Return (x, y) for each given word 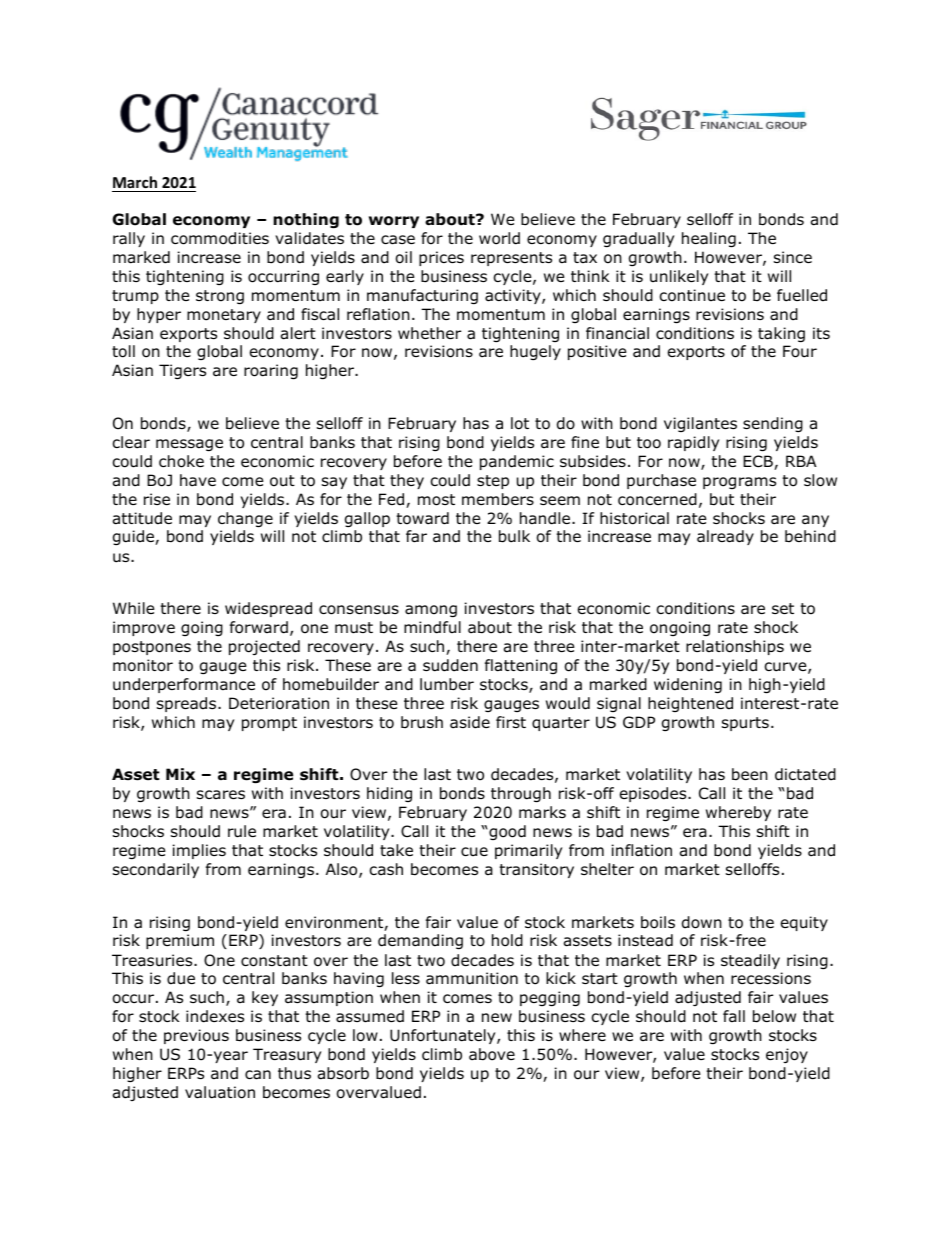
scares (221, 795)
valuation (220, 1092)
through (521, 794)
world (499, 238)
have (198, 480)
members (498, 499)
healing (709, 239)
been (750, 774)
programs (739, 483)
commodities (220, 238)
